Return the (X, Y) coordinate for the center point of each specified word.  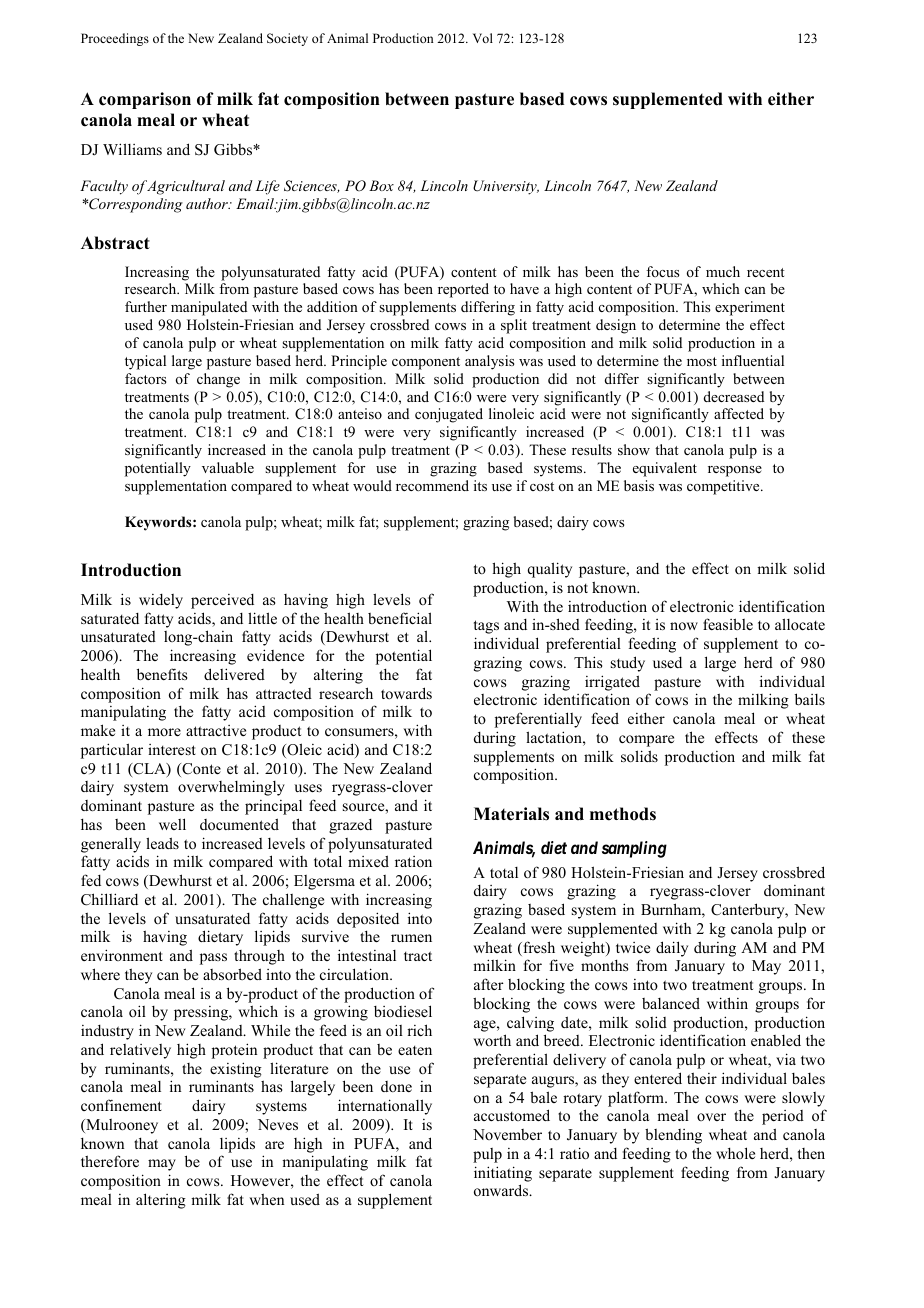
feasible (728, 624)
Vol (483, 38)
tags (486, 627)
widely (161, 601)
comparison (145, 100)
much (723, 271)
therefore (110, 1161)
